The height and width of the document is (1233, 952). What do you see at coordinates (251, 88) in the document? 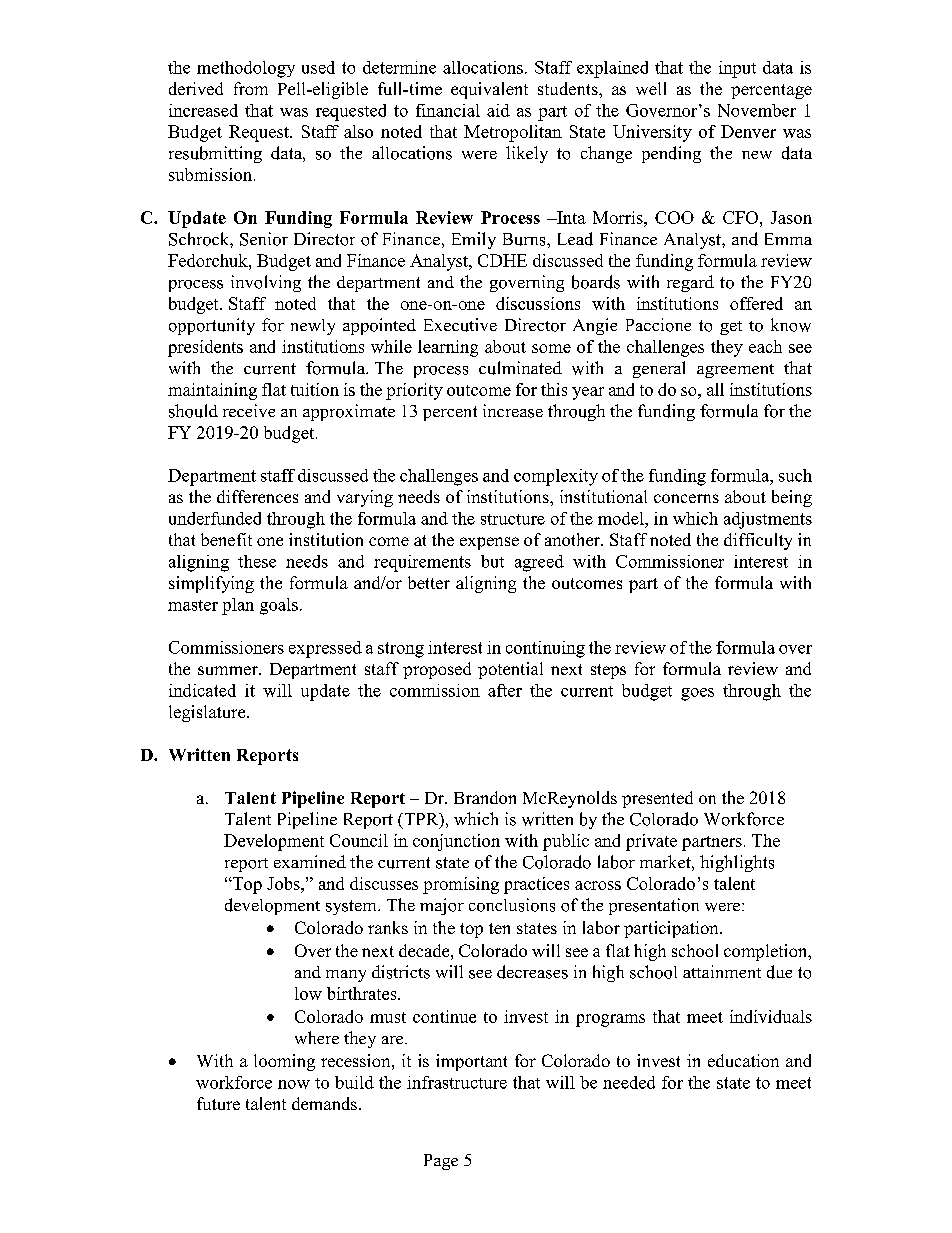
I see `from` at bounding box center [251, 88].
